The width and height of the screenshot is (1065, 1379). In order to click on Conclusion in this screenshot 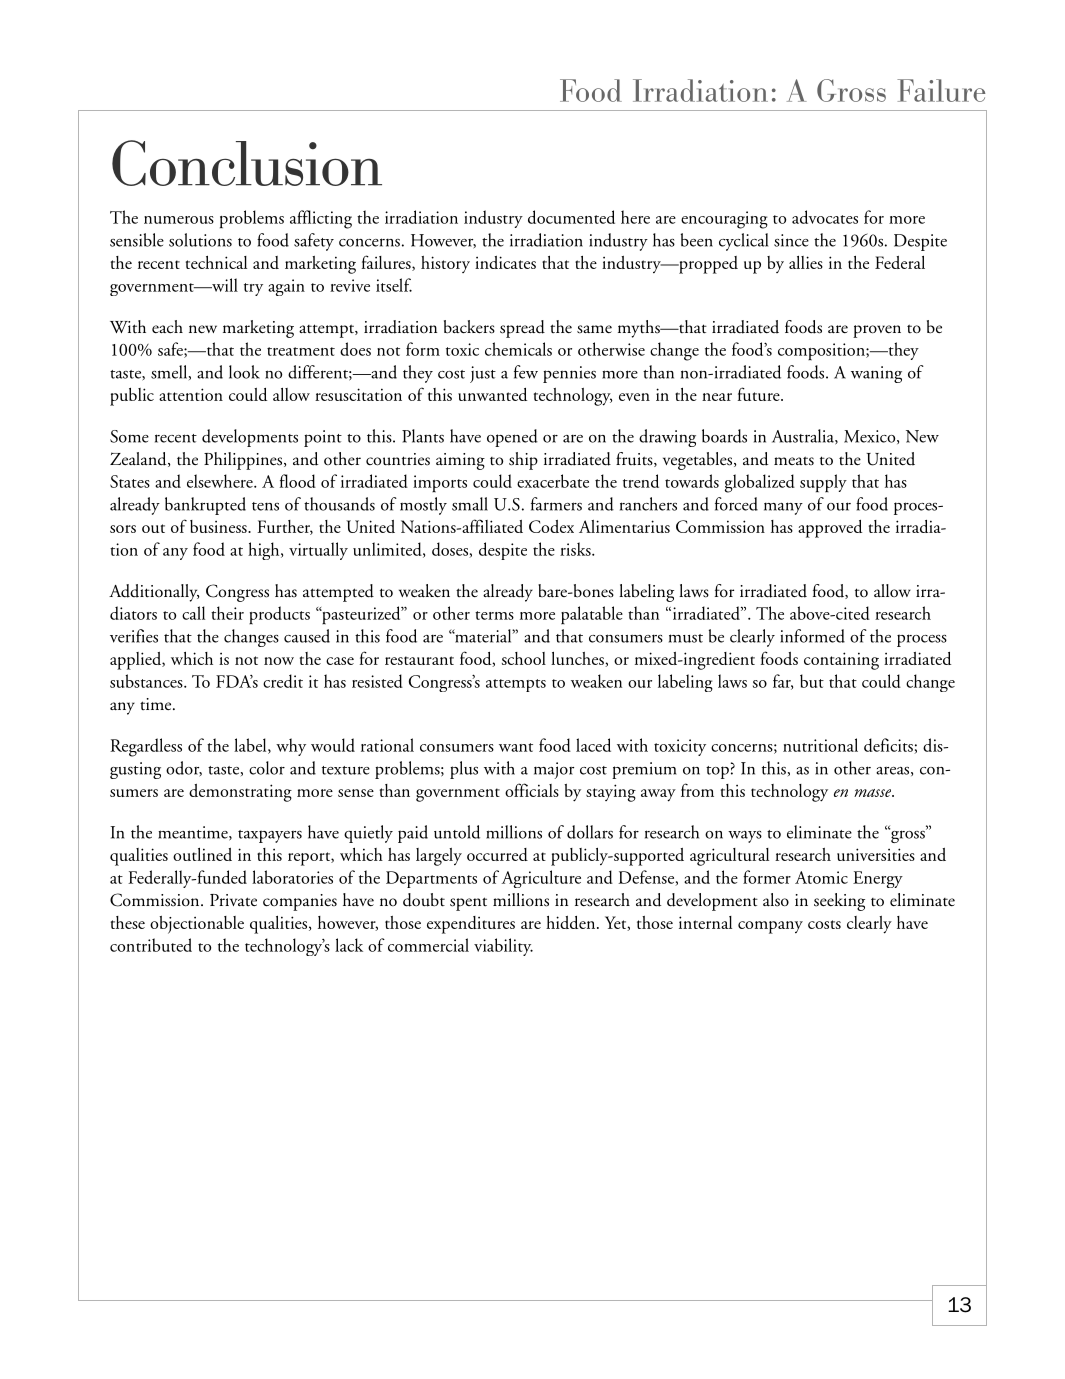, I will do `click(247, 163)`.
